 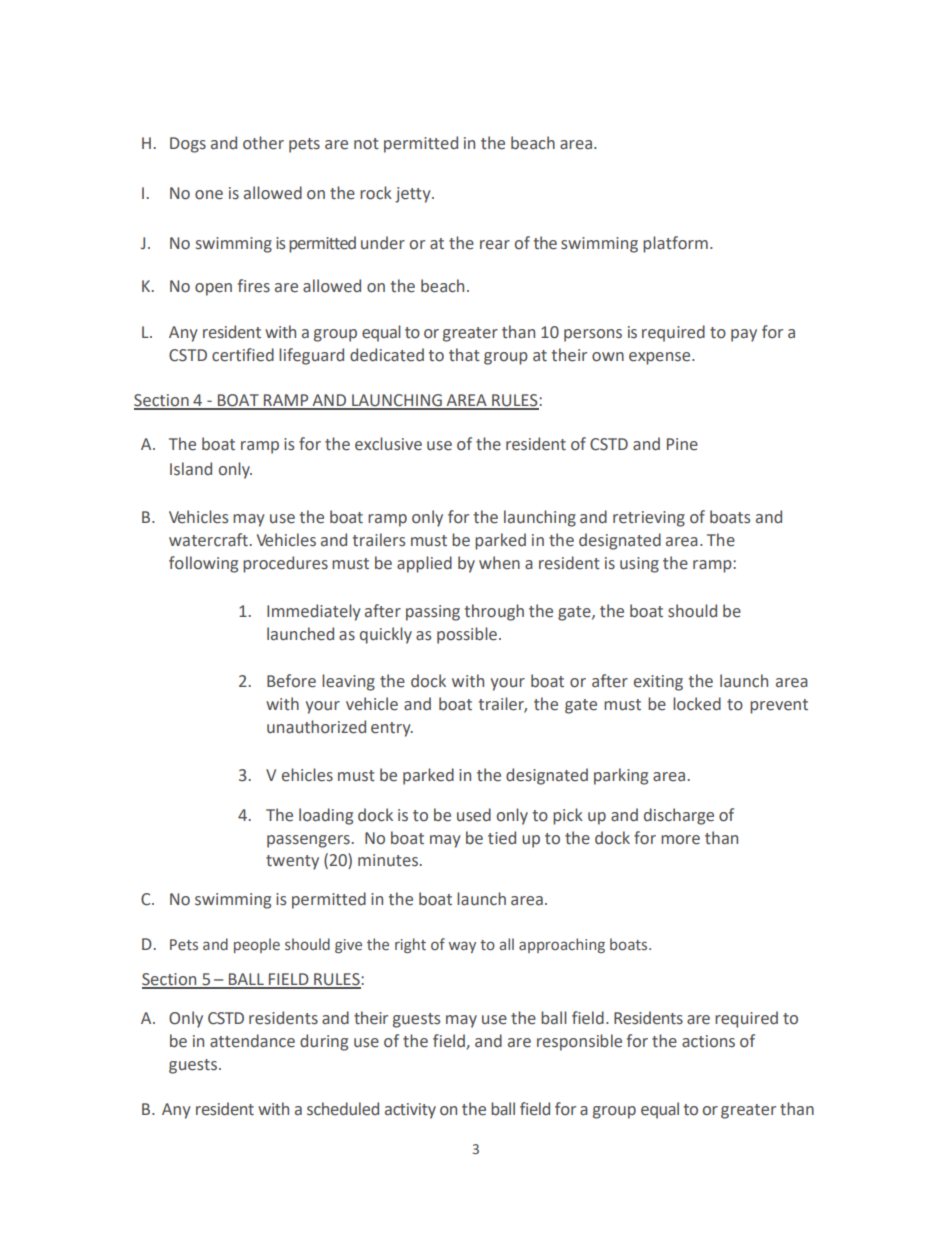 I want to click on activity, so click(x=410, y=1111).
